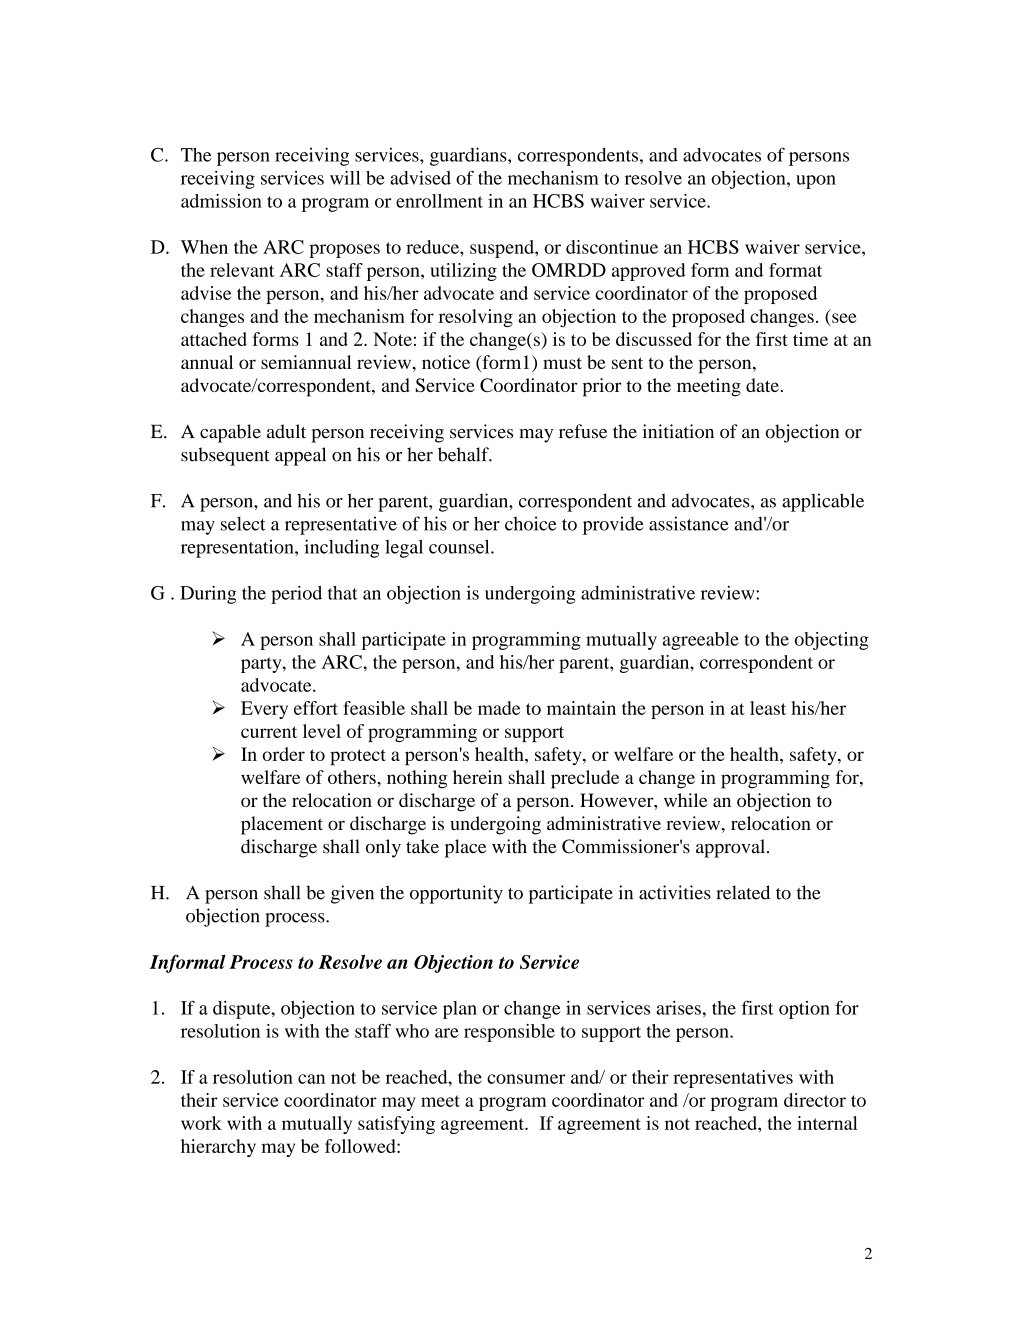  Describe the element at coordinates (531, 523) in the page. I see `choice` at that location.
